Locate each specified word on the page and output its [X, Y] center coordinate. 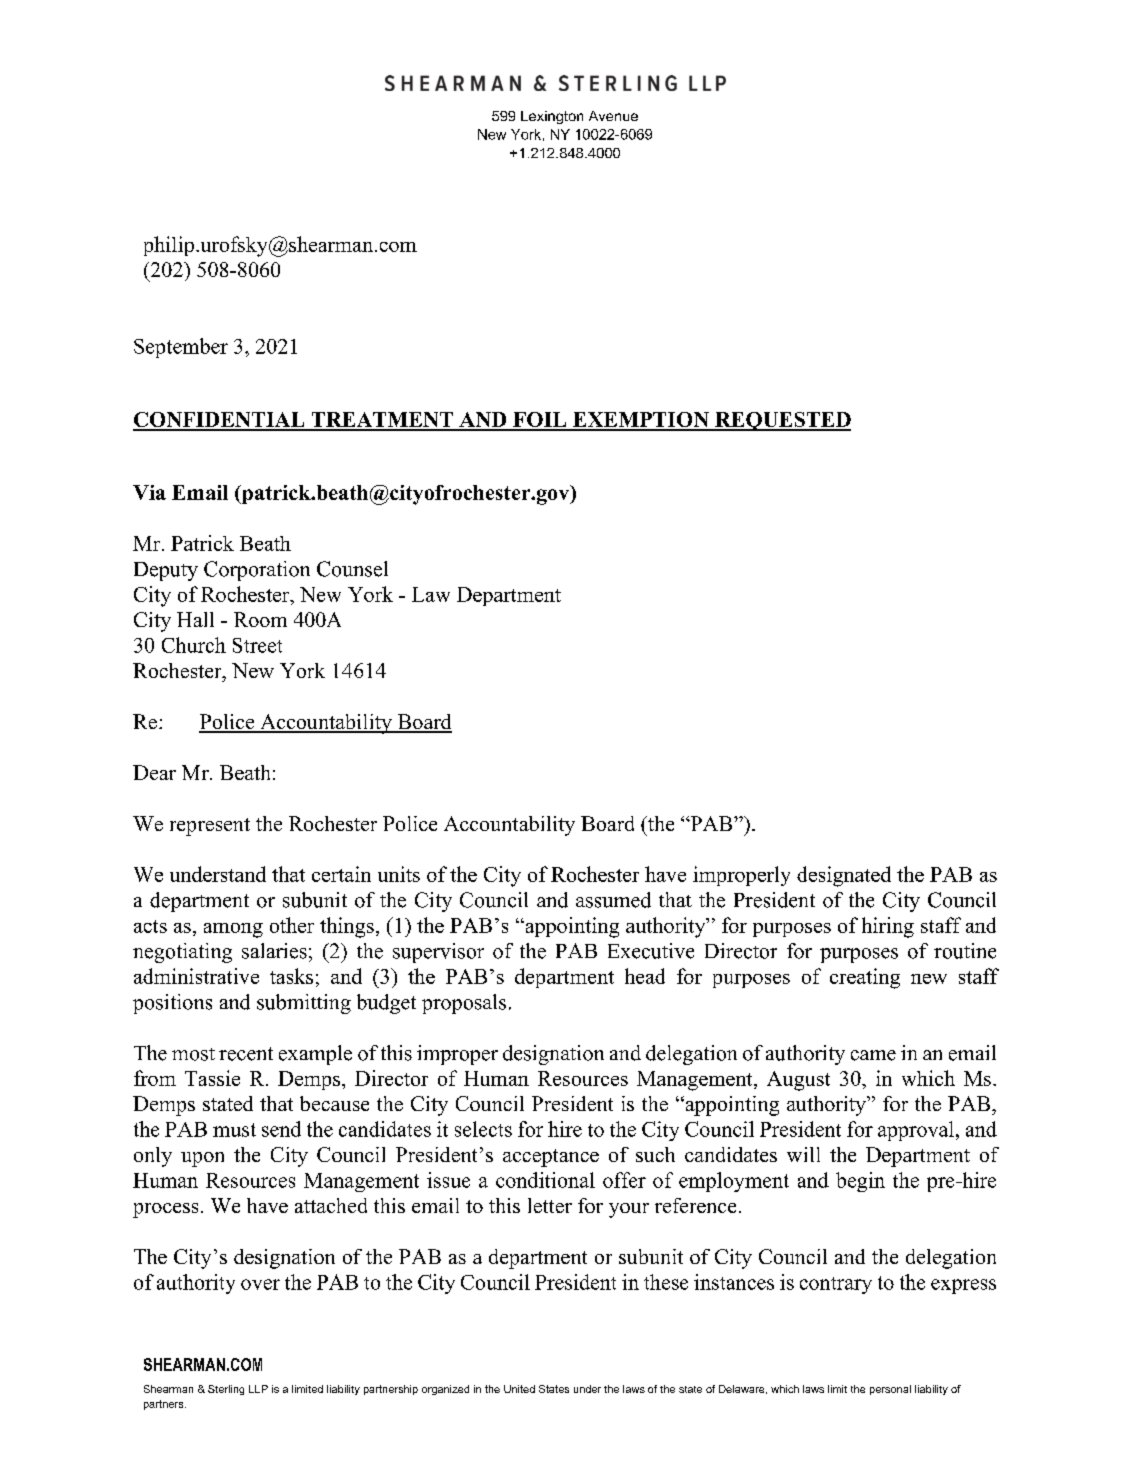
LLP [258, 1389]
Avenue [613, 116]
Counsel [352, 569]
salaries [274, 951]
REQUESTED [782, 421]
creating [865, 978]
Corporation [257, 571]
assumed [613, 900]
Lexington [552, 117]
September [181, 348]
